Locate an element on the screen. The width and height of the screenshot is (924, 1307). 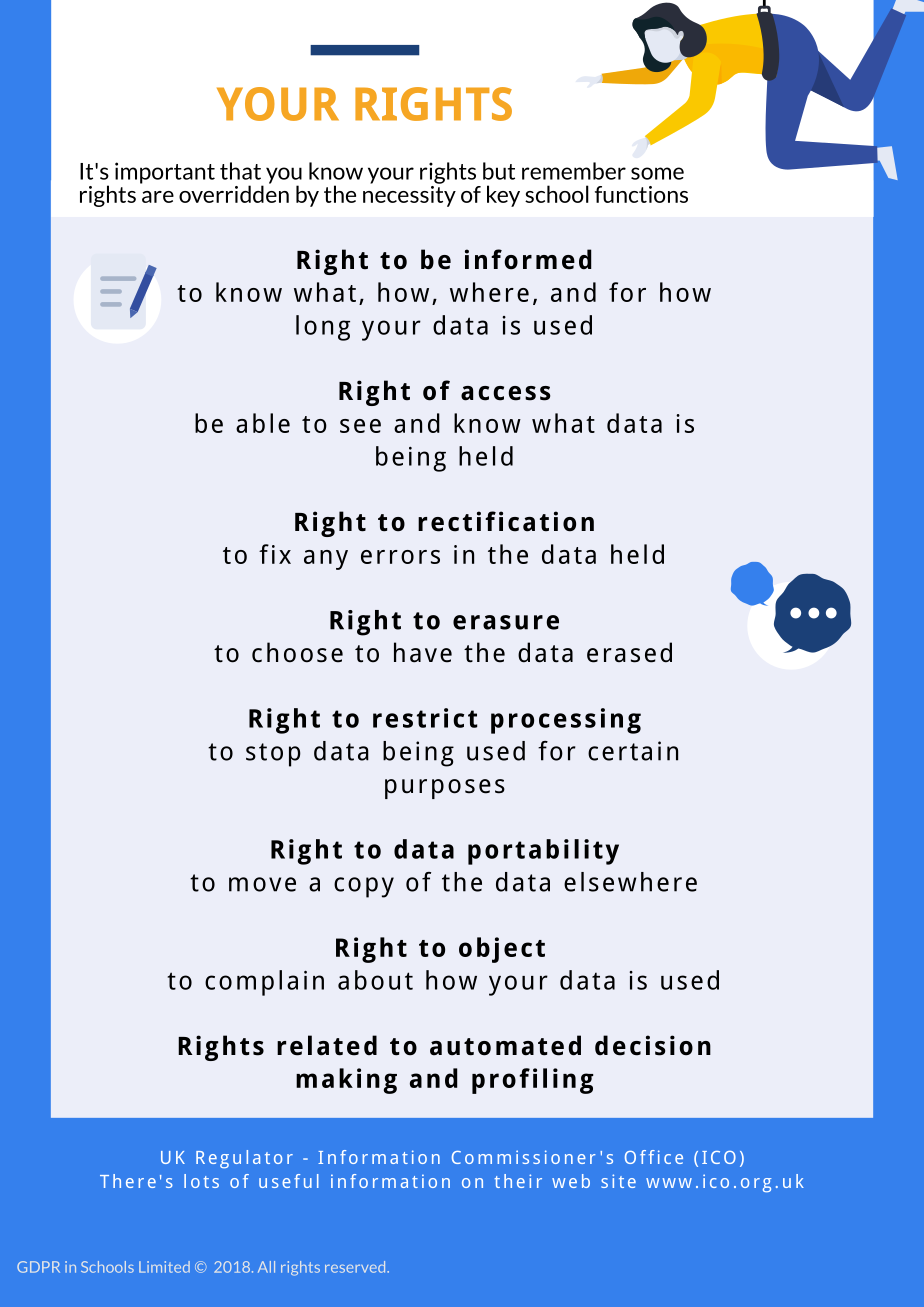
reserved is located at coordinates (356, 1267).
